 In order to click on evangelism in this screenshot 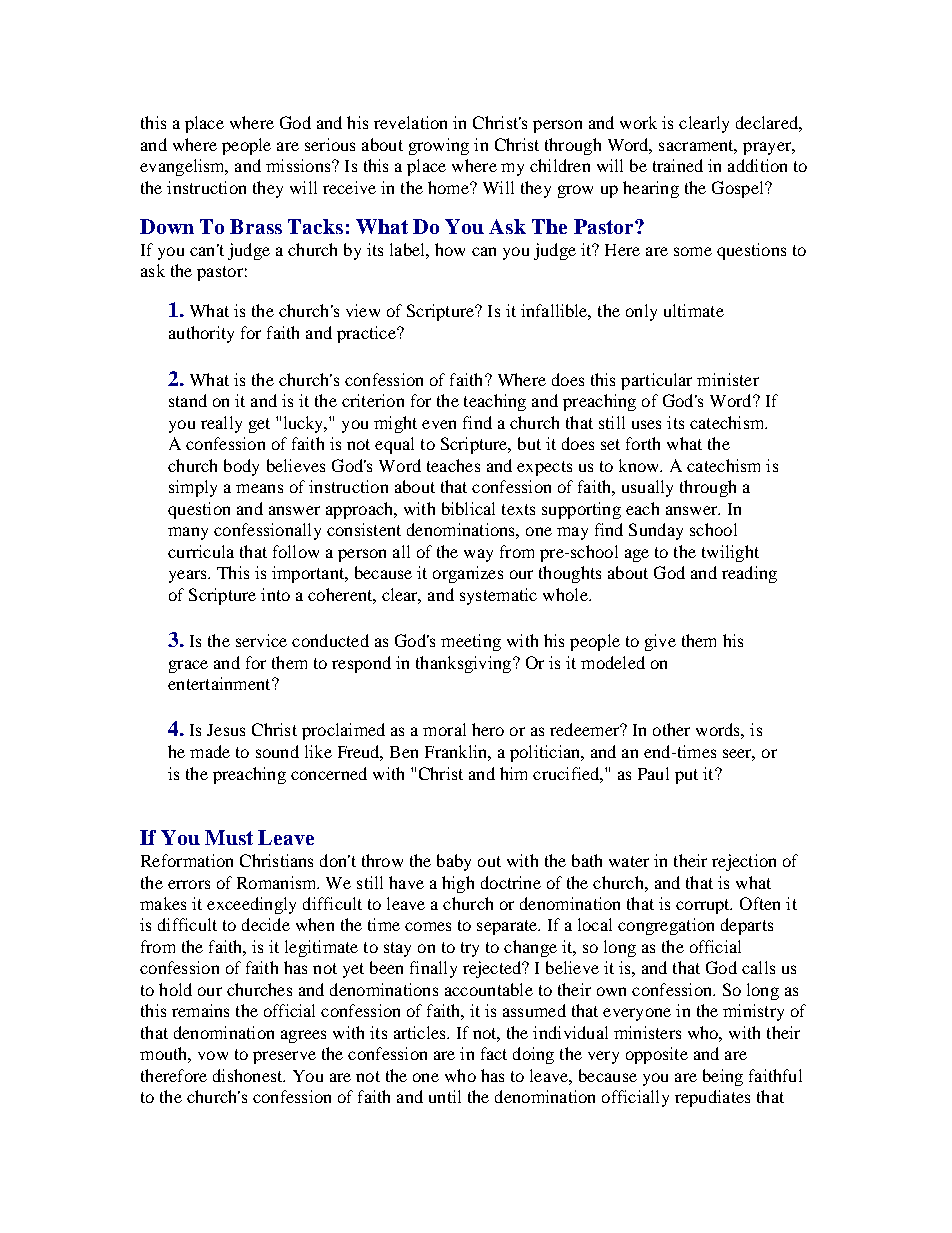, I will do `click(184, 167)`.
